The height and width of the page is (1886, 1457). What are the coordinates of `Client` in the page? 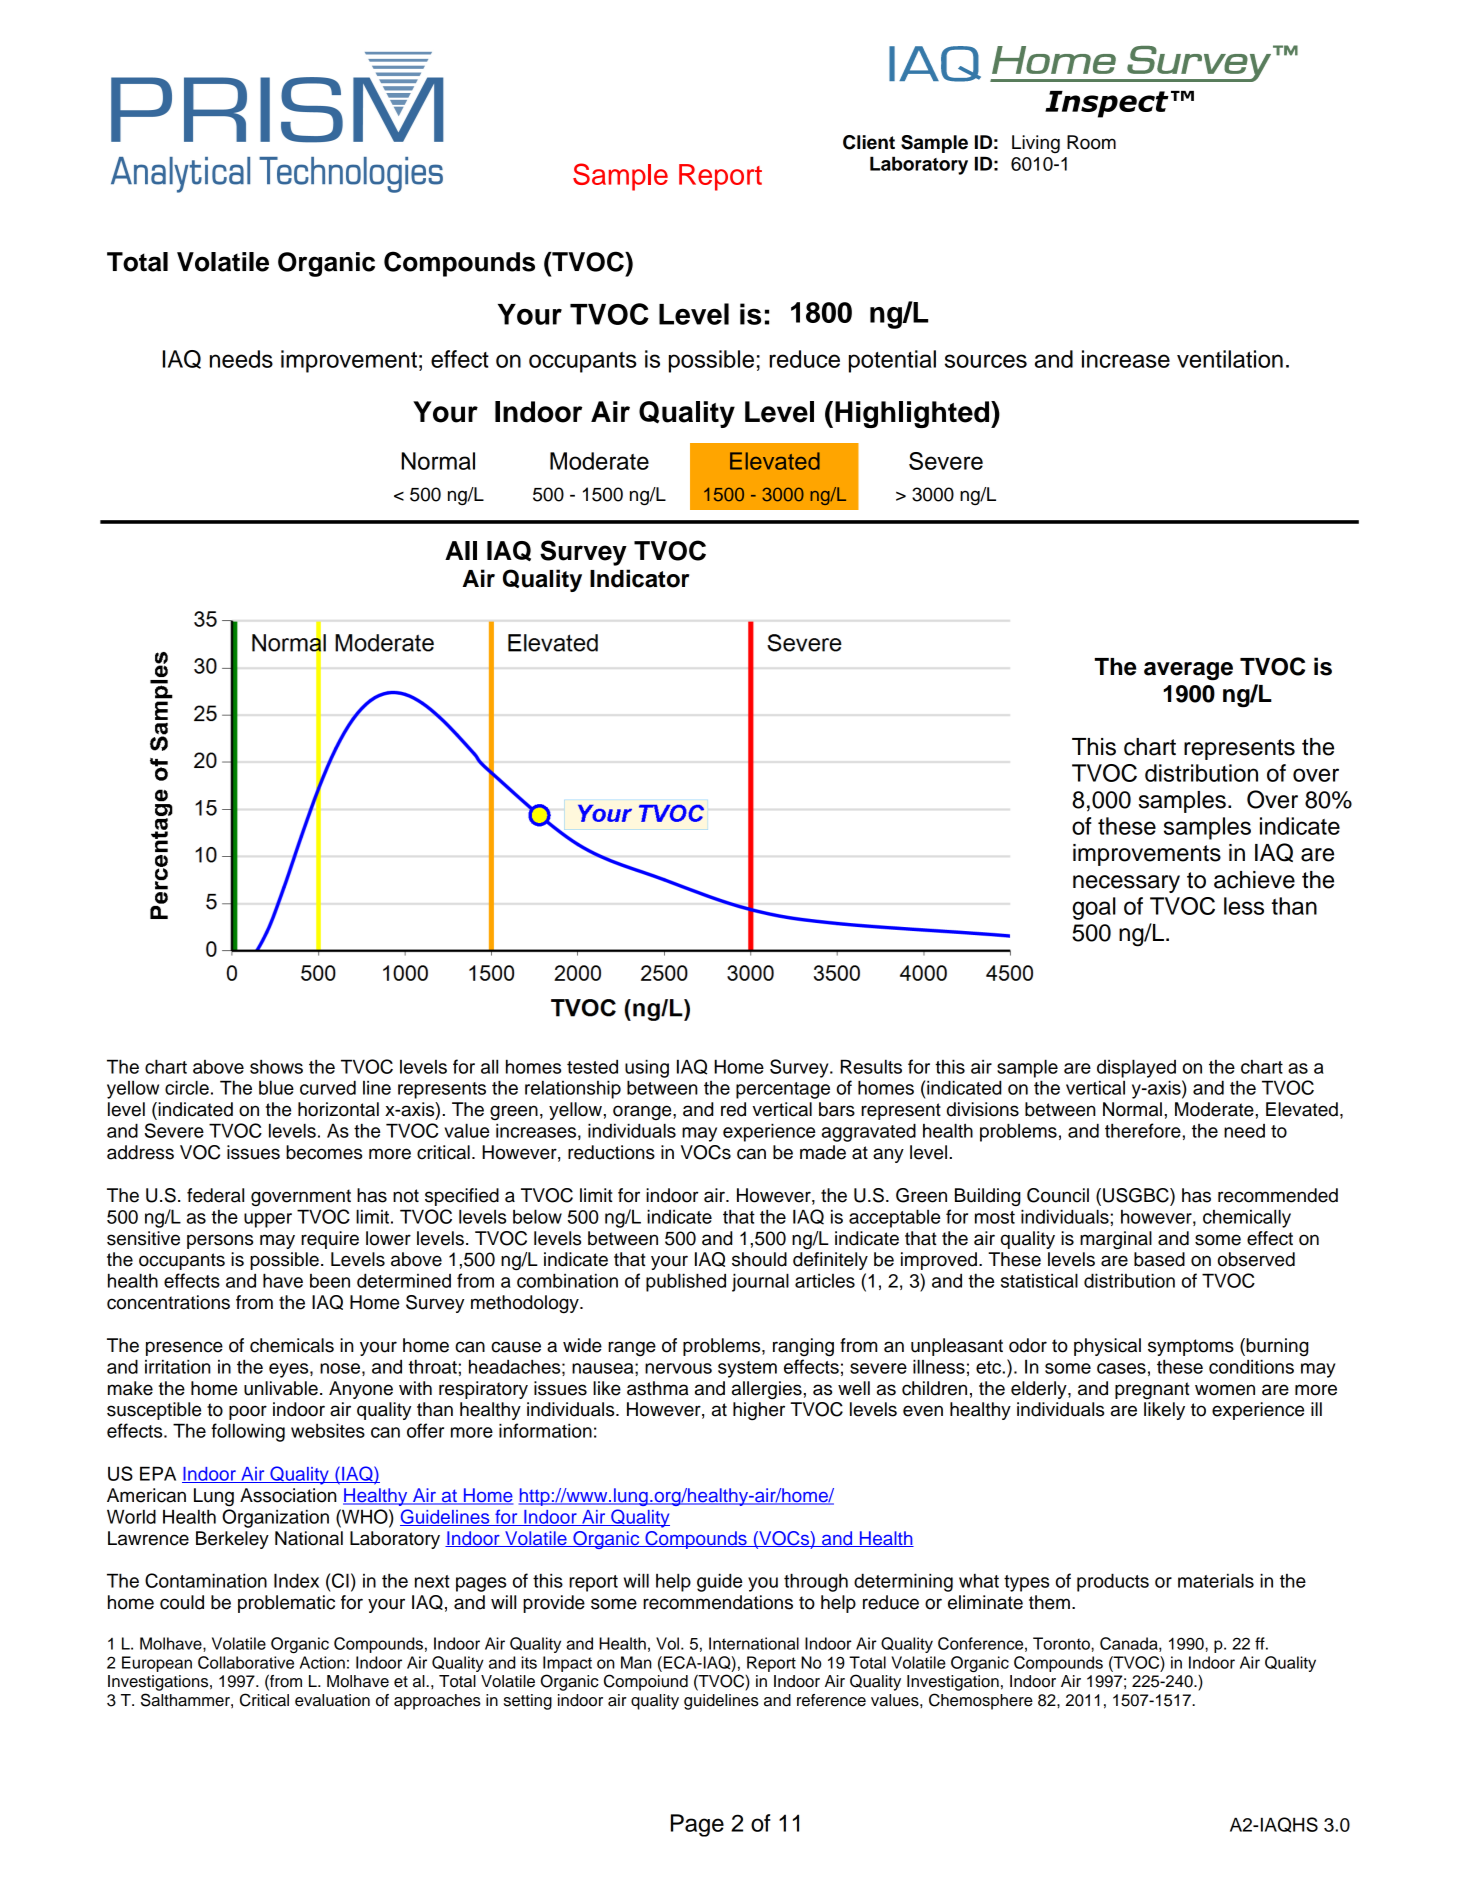 It's located at (869, 142).
